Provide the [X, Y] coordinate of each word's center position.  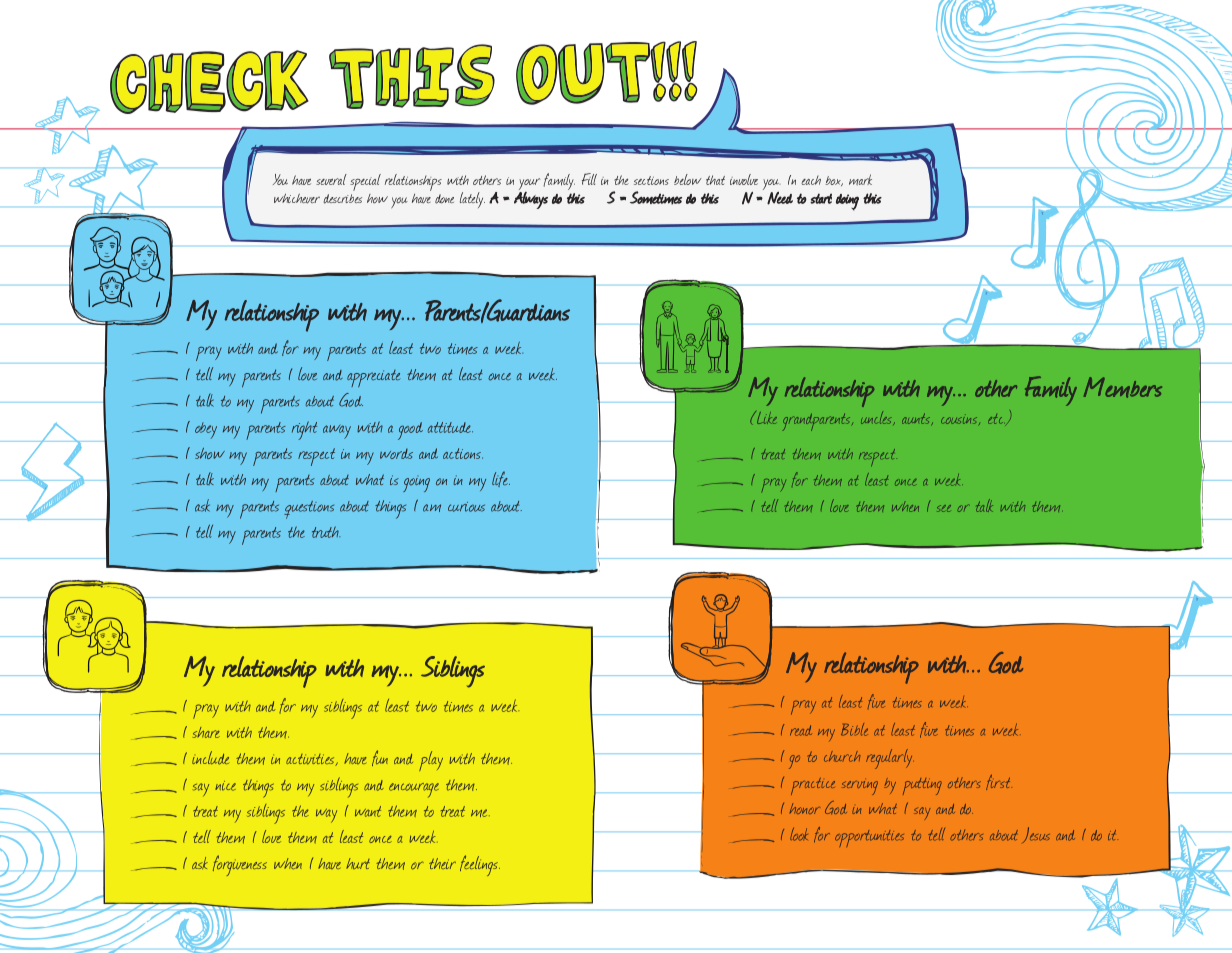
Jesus [1036, 835]
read [801, 730]
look [799, 834]
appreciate [373, 378]
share [206, 732]
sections [651, 180]
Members [1123, 387]
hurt [358, 863]
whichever [297, 199]
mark [860, 180]
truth [326, 532]
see [944, 508]
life [501, 479]
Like [766, 417]
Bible [854, 729]
